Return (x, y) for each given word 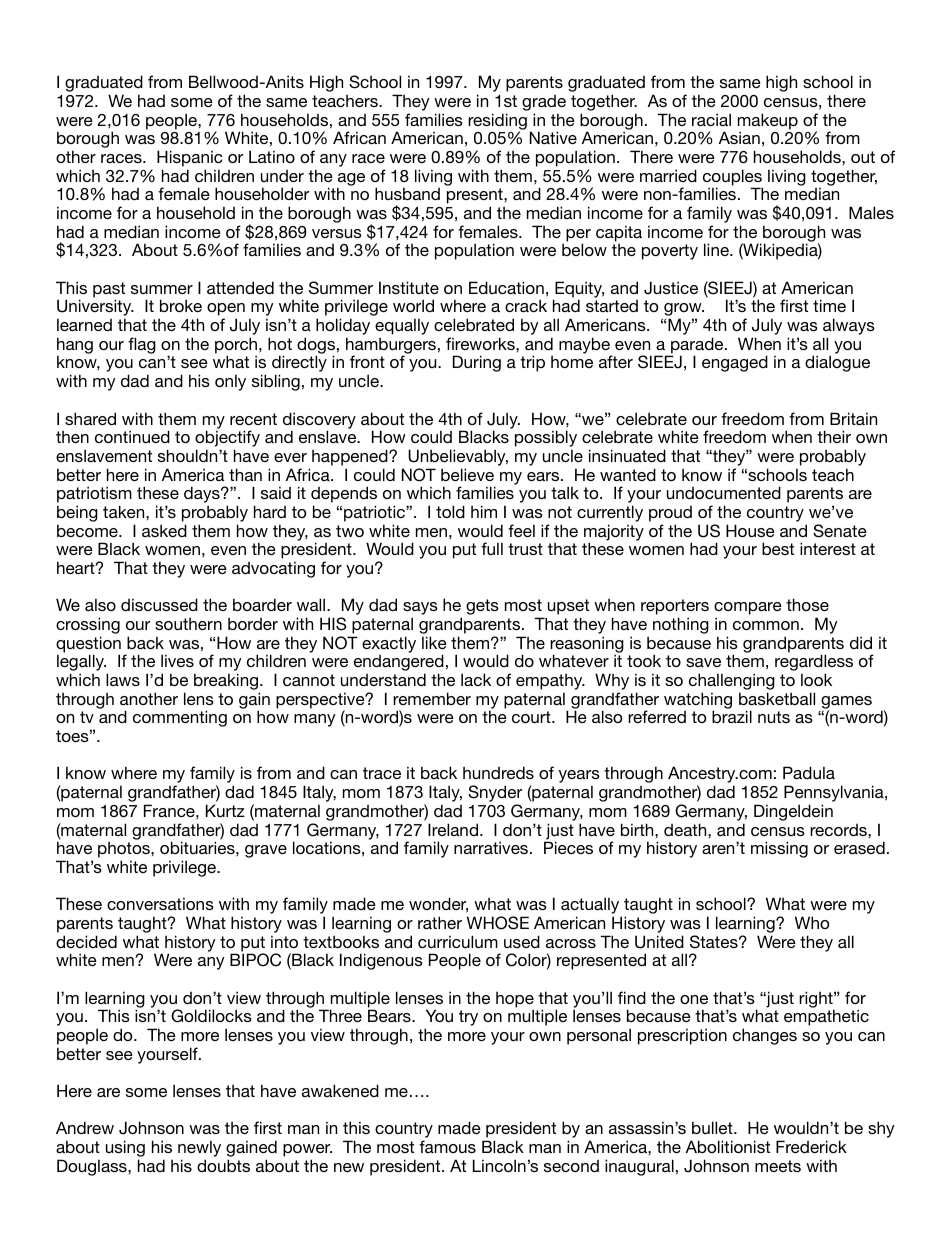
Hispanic (190, 158)
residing (497, 122)
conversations (160, 903)
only (230, 382)
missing (779, 849)
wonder (438, 905)
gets (482, 607)
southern (188, 624)
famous (447, 1146)
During (477, 363)
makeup (768, 122)
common (766, 625)
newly (199, 1150)
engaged (735, 363)
